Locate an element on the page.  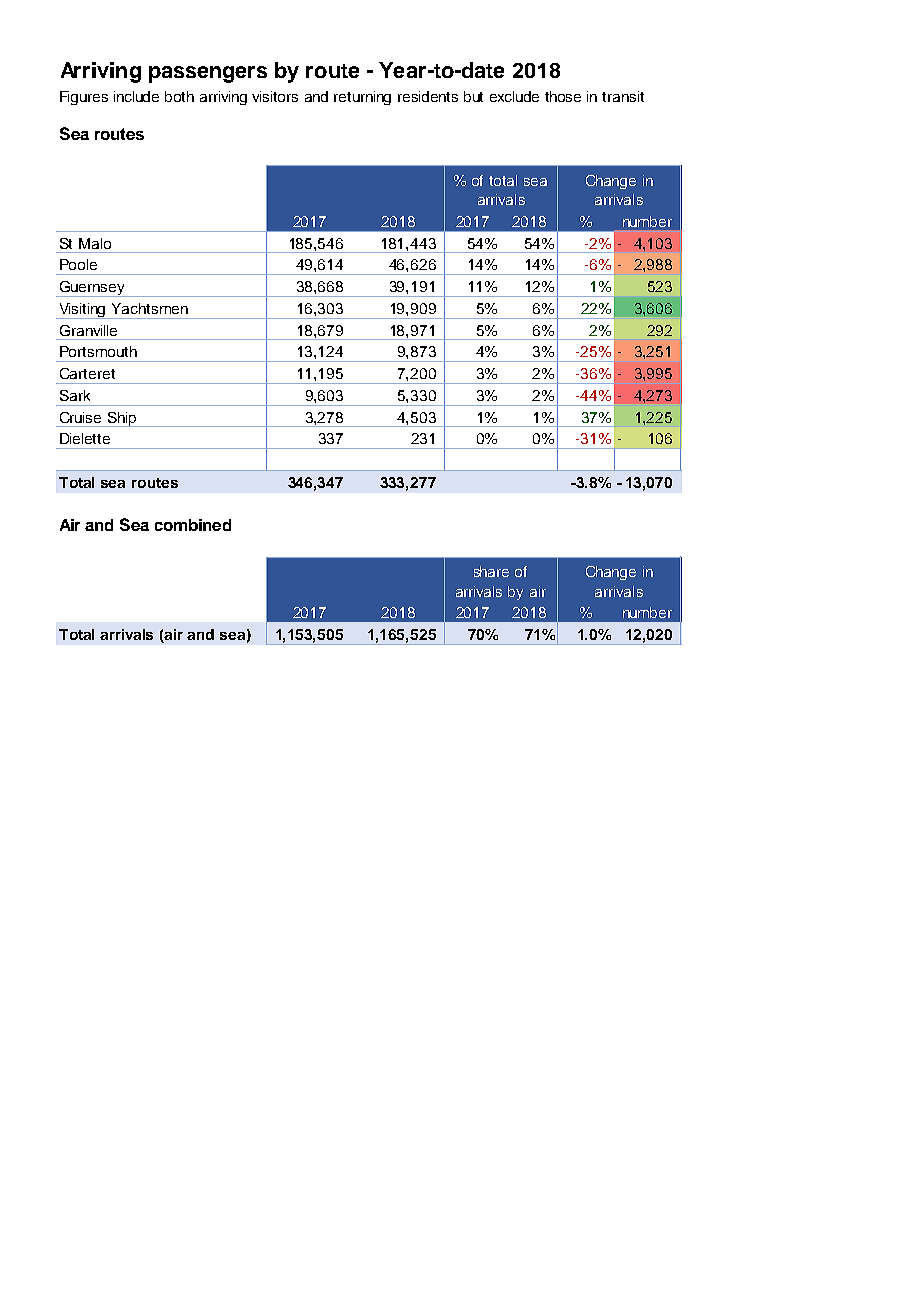
those is located at coordinates (563, 96).
